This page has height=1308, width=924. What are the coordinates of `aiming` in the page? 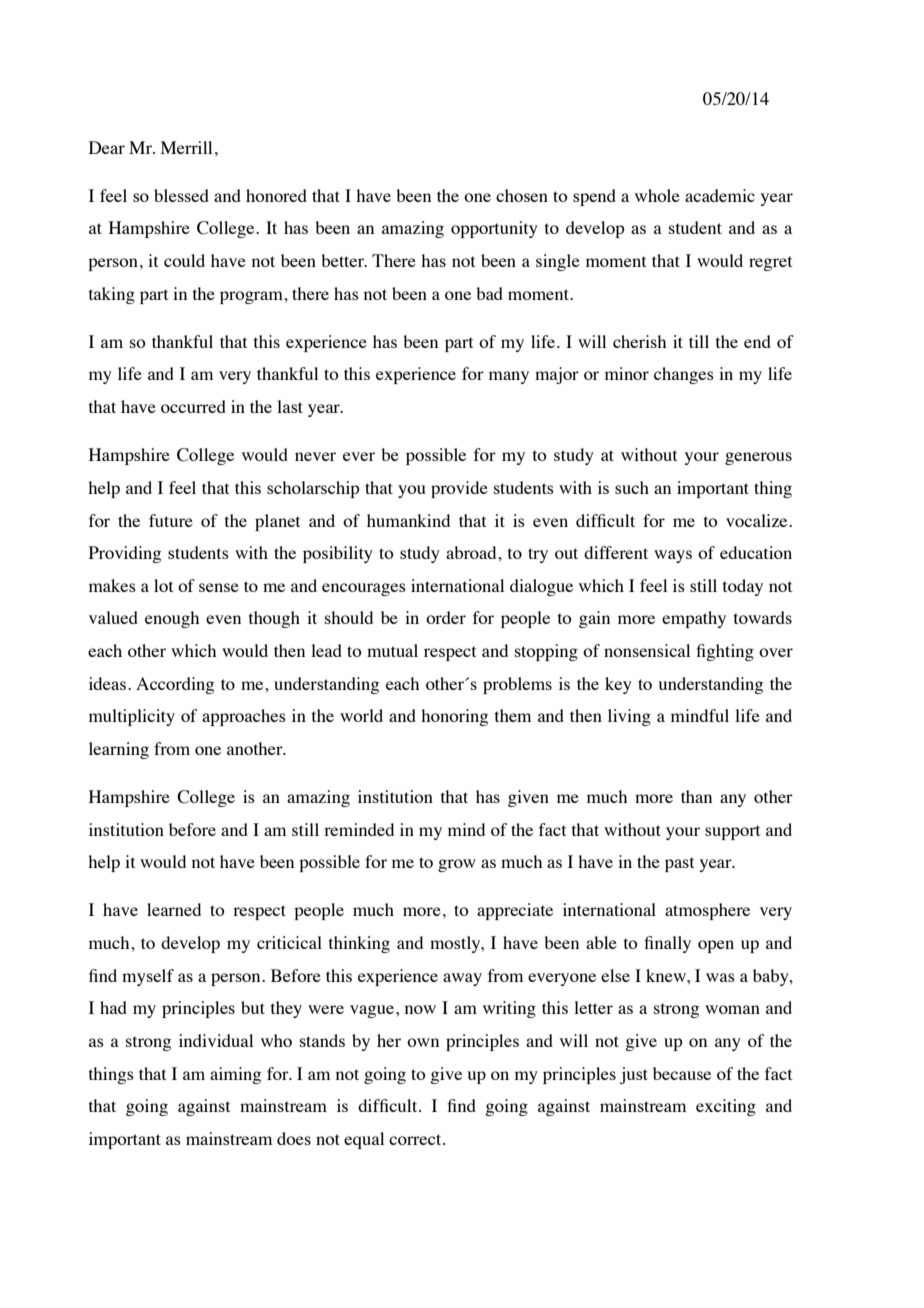 It's located at (235, 1075).
